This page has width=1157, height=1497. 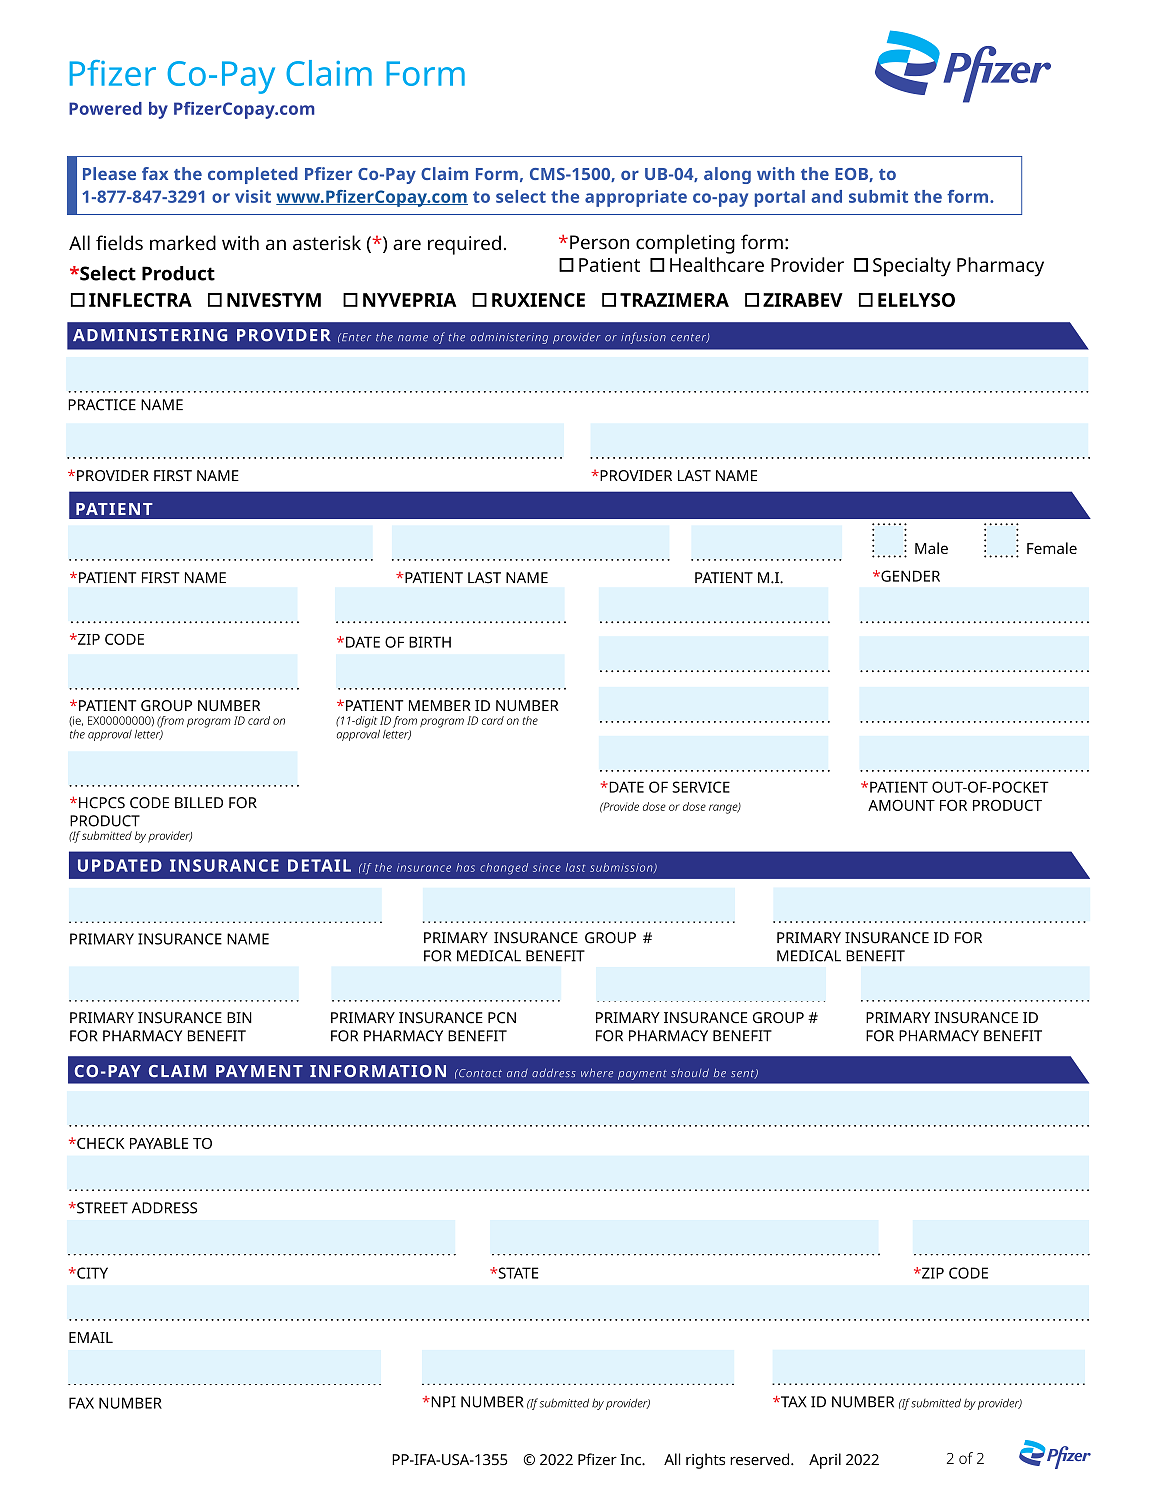 I want to click on Contact, so click(x=479, y=1073).
